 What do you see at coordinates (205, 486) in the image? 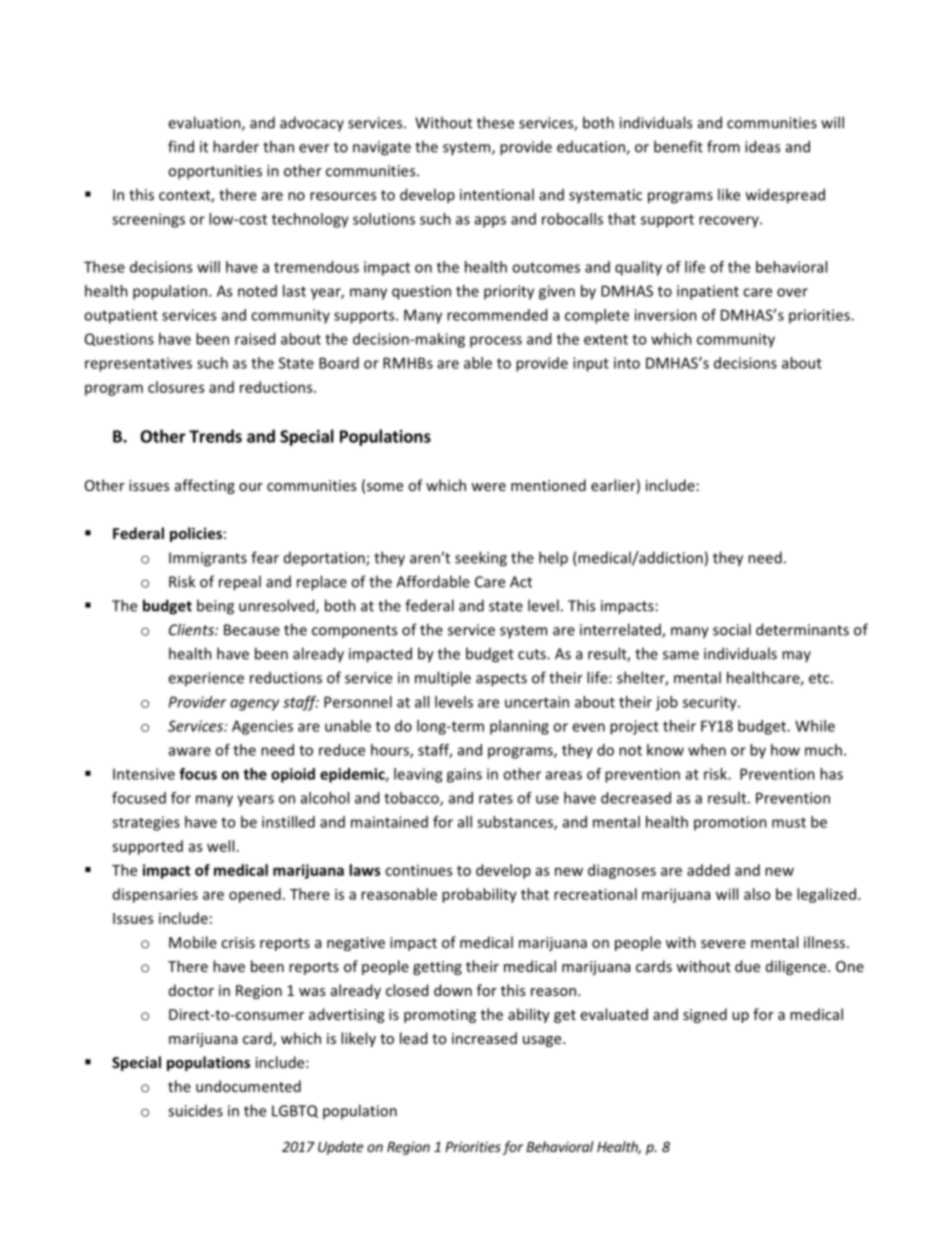
I see `affecting` at bounding box center [205, 486].
